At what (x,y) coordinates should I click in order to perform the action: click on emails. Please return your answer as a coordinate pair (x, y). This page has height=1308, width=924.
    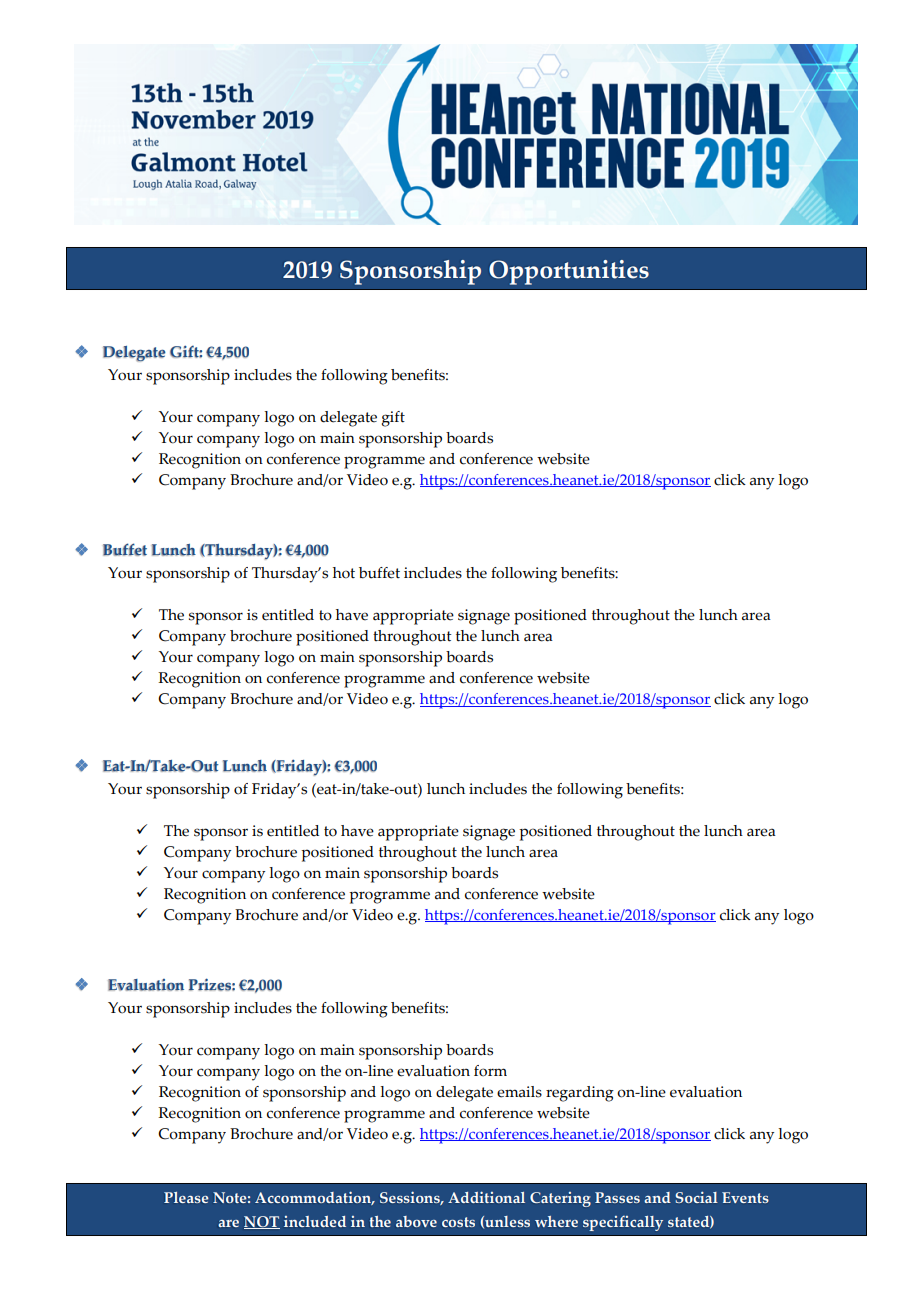
    Looking at the image, I should click on (519, 1092).
